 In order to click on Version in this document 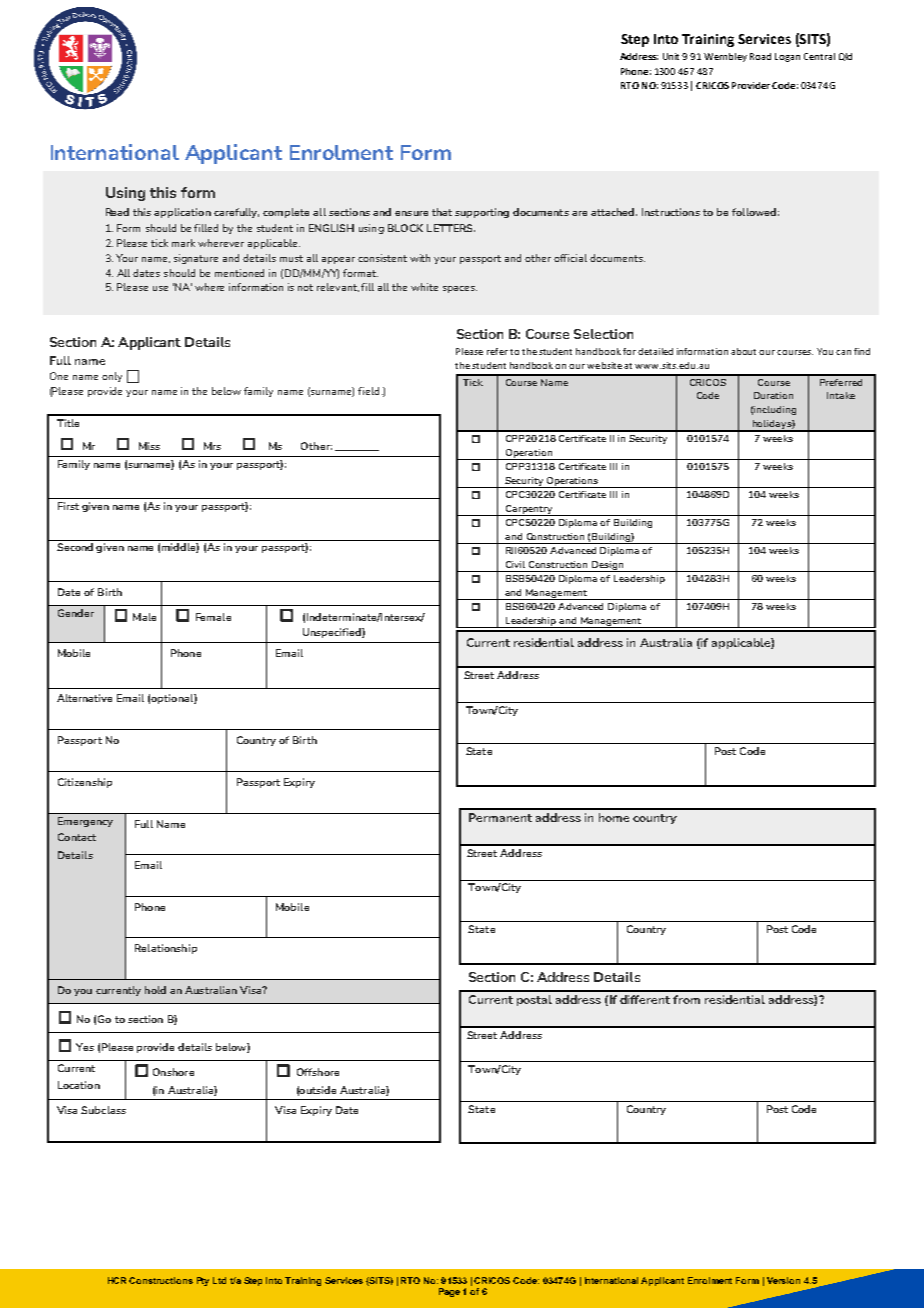, I will do `click(783, 1280)`.
